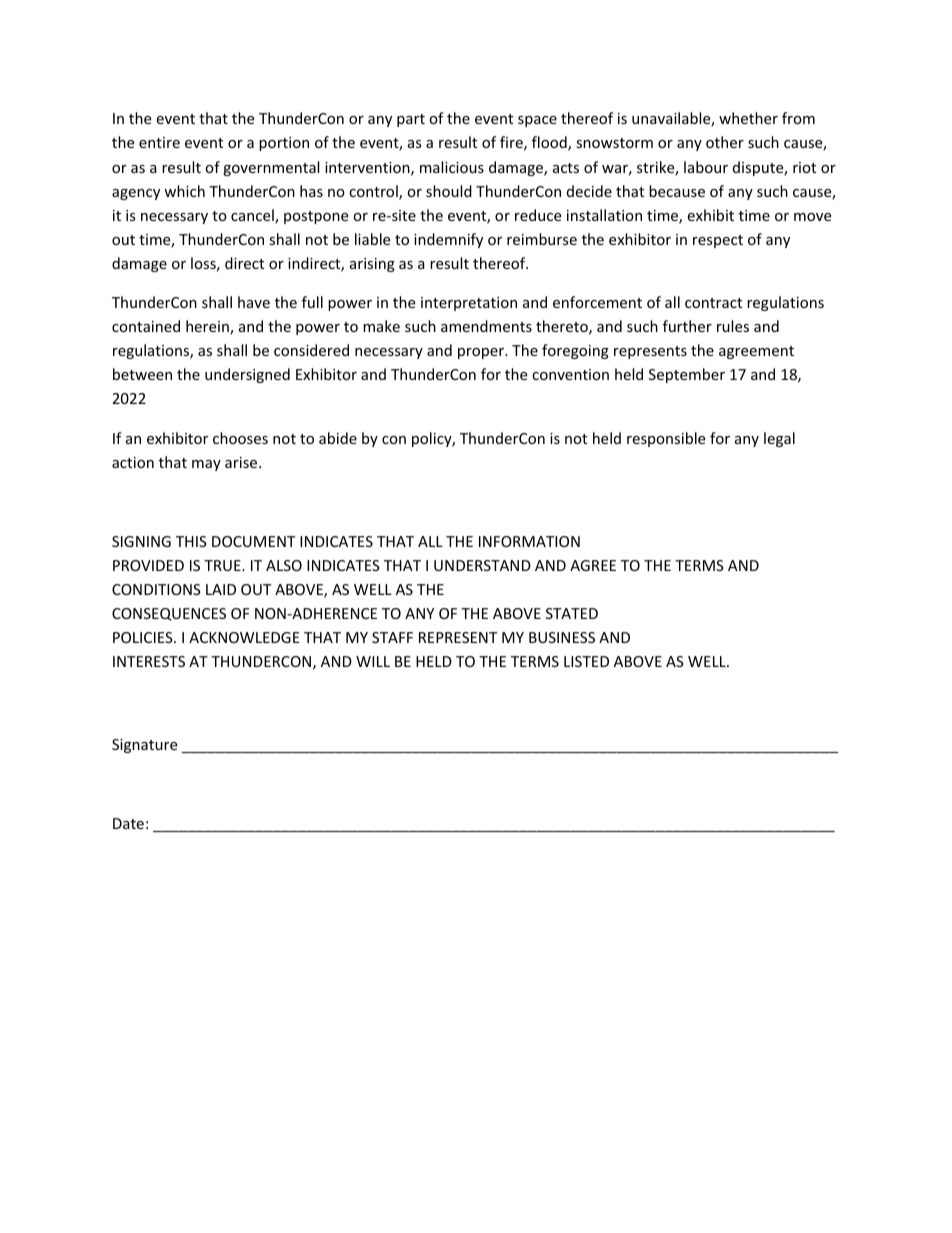 This page has width=952, height=1233. I want to click on Date, so click(128, 823).
